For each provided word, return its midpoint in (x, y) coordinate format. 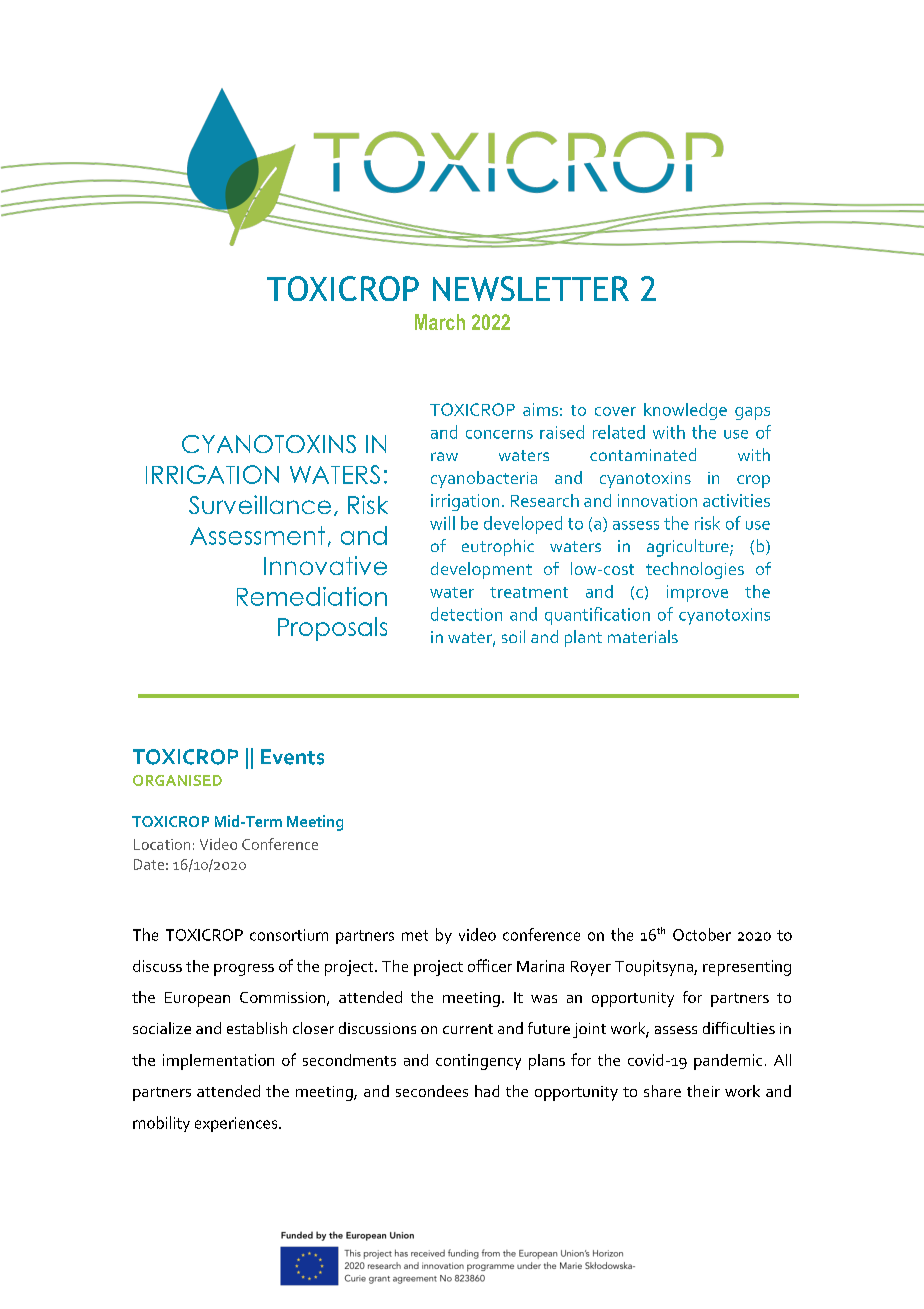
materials (643, 636)
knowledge (685, 411)
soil (513, 636)
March (440, 322)
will (442, 523)
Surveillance (260, 504)
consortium (289, 935)
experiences (237, 1124)
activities (736, 500)
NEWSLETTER (531, 288)
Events (292, 757)
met (415, 935)
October (702, 934)
